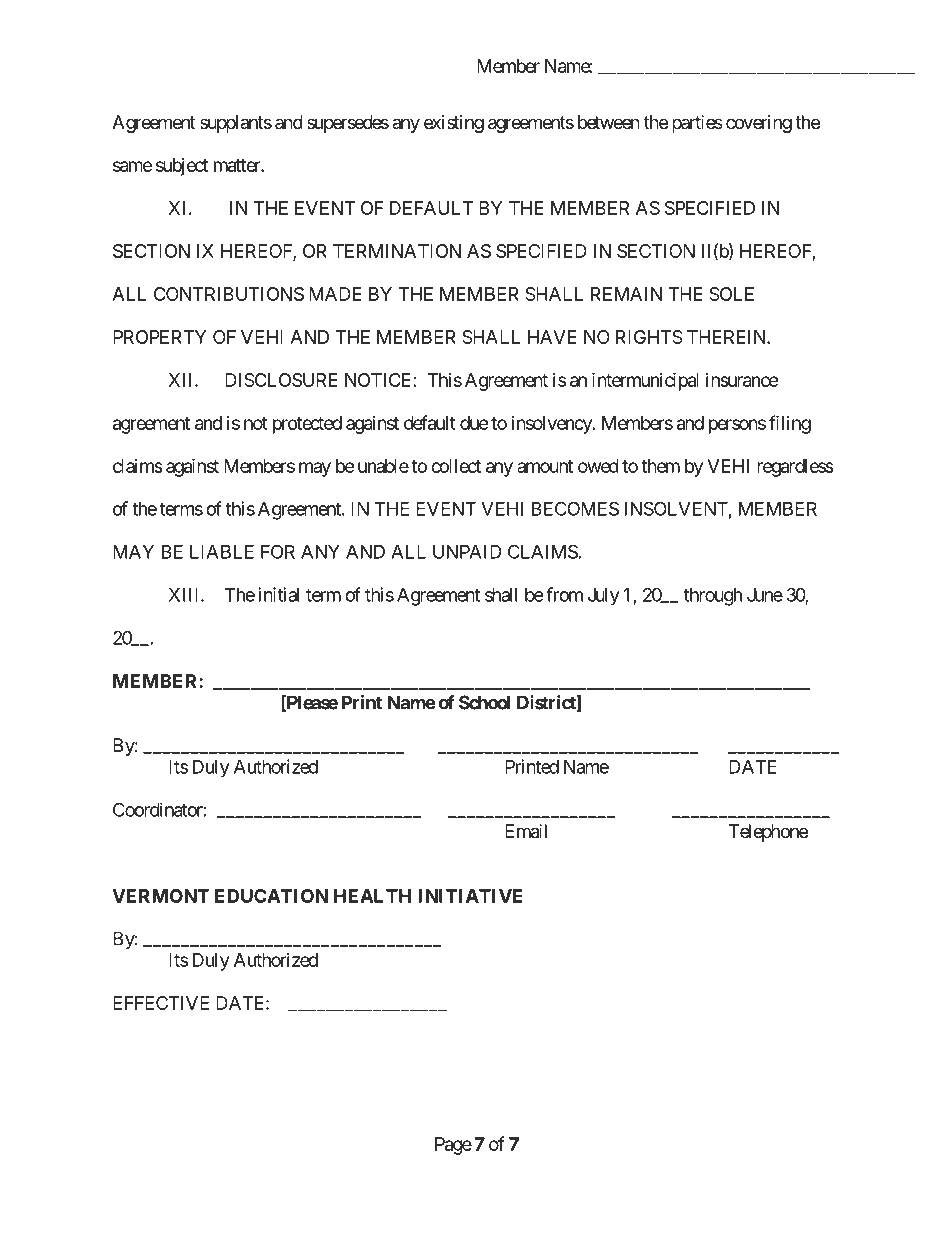 This screenshot has width=952, height=1233. I want to click on School, so click(484, 702).
